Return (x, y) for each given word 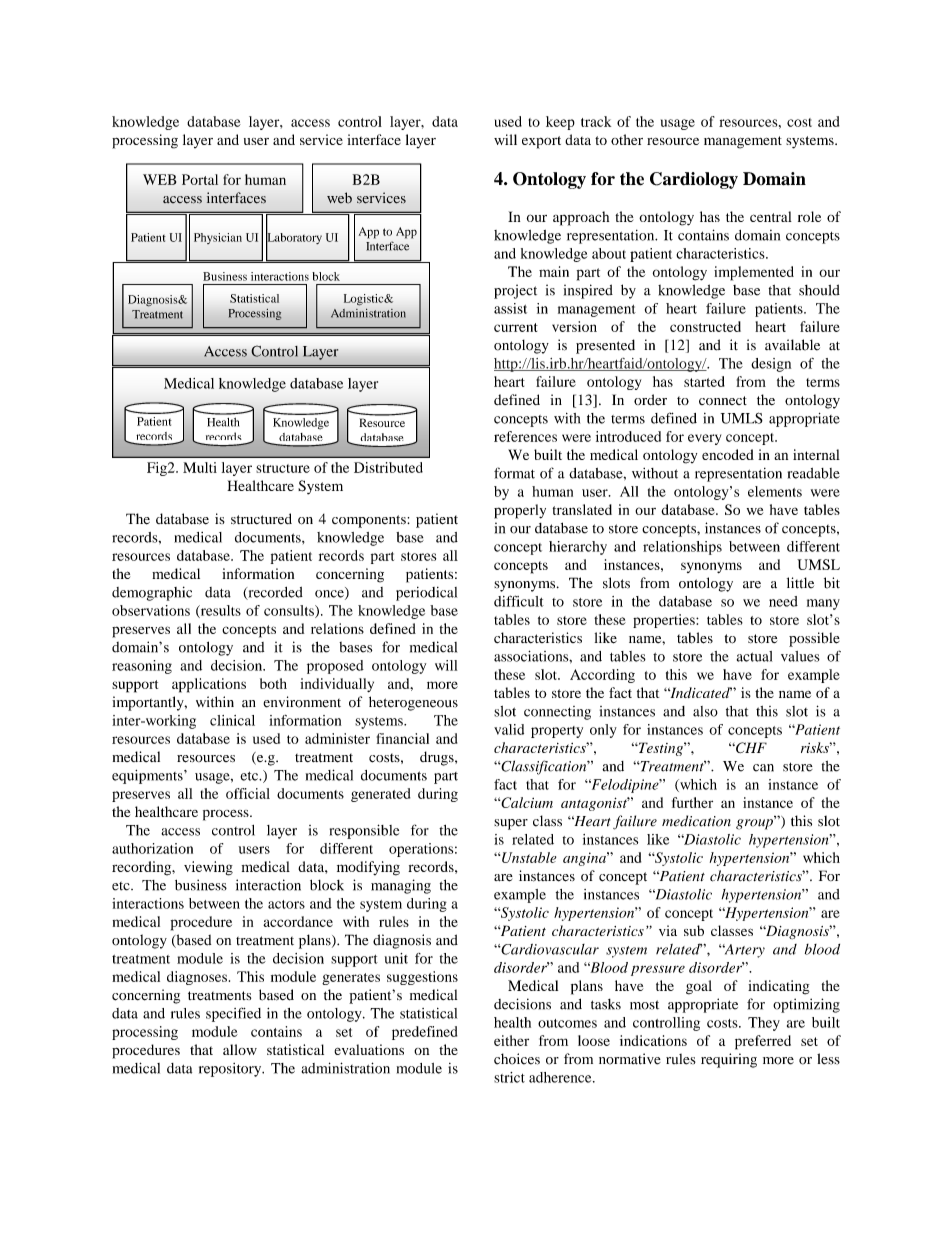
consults (290, 611)
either (511, 1040)
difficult (519, 601)
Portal (200, 179)
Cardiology (694, 180)
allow (240, 1049)
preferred (763, 1042)
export (541, 142)
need (783, 601)
